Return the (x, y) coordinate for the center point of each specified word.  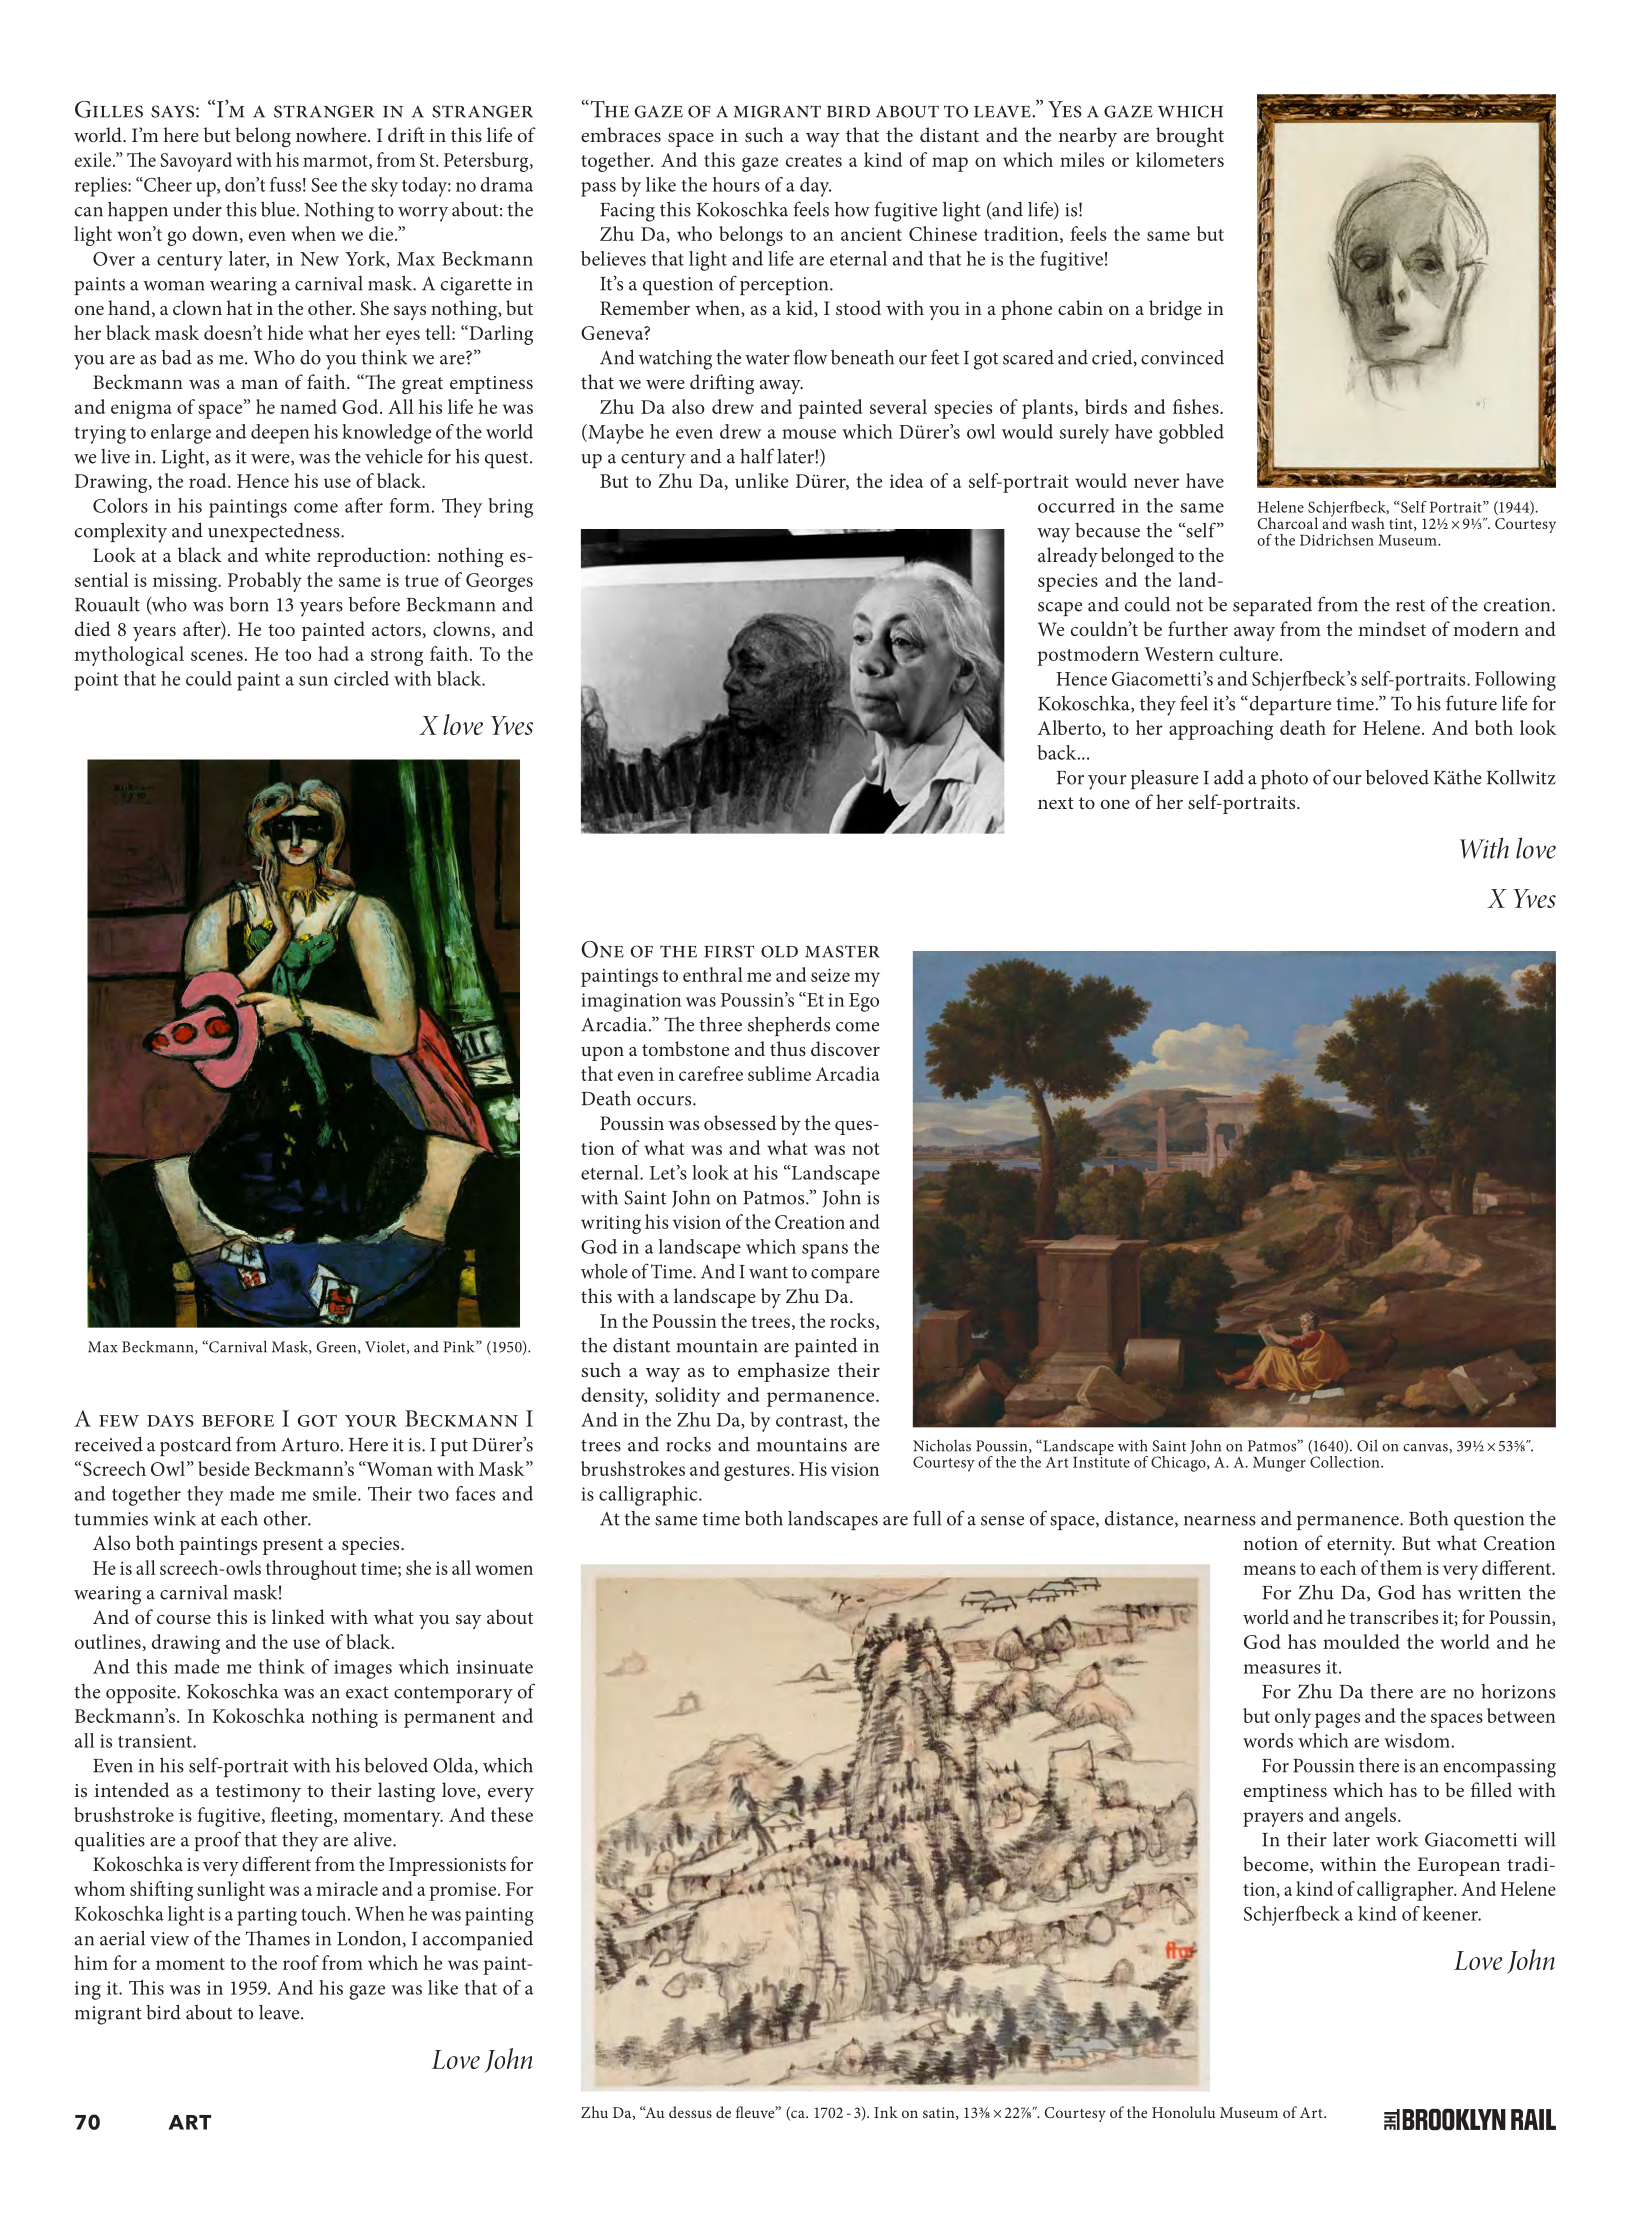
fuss (285, 184)
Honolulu (1184, 2112)
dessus (690, 2112)
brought (1190, 137)
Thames (278, 1938)
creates (814, 161)
